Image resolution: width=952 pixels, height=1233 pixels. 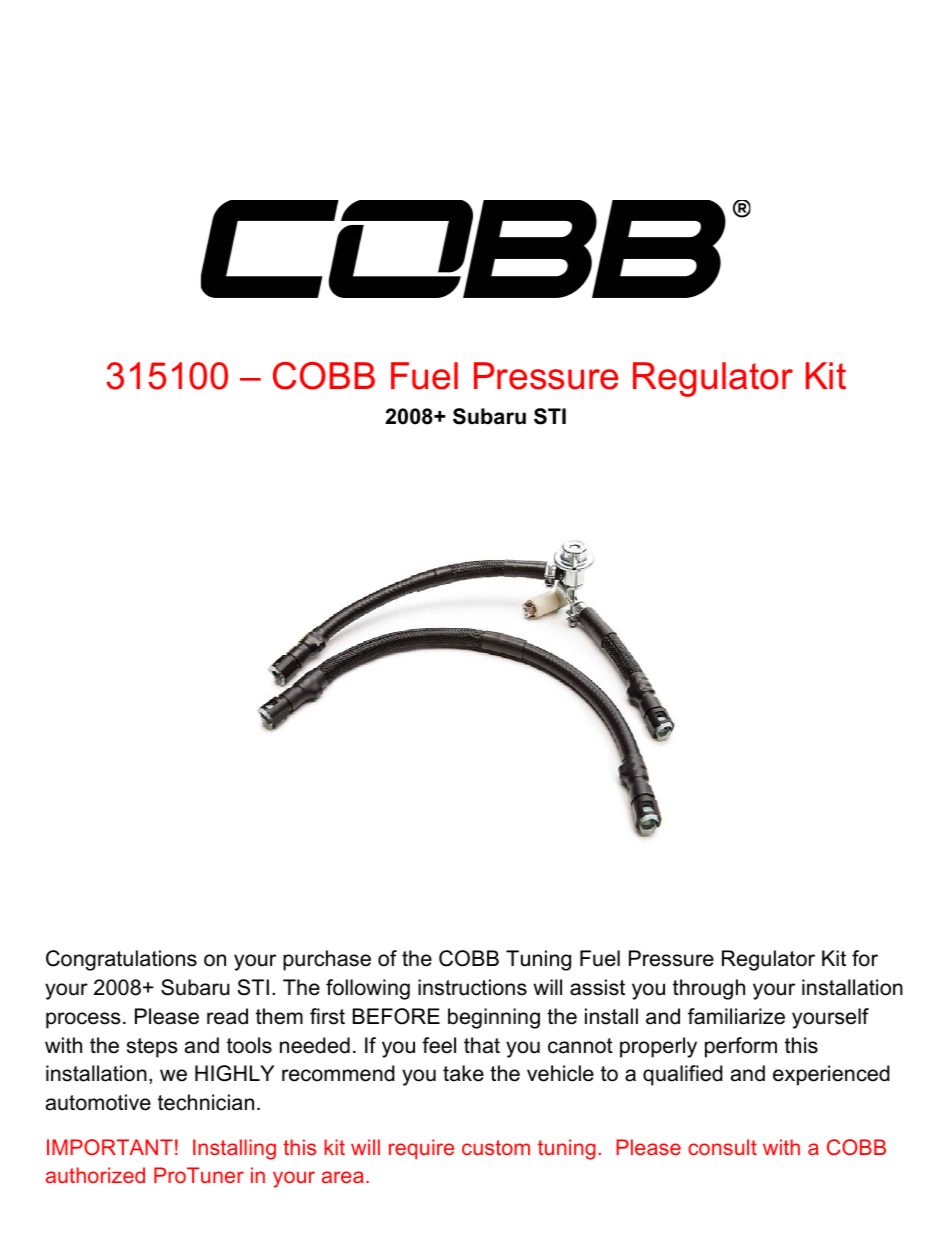 What do you see at coordinates (327, 960) in the image?
I see `purchase` at bounding box center [327, 960].
